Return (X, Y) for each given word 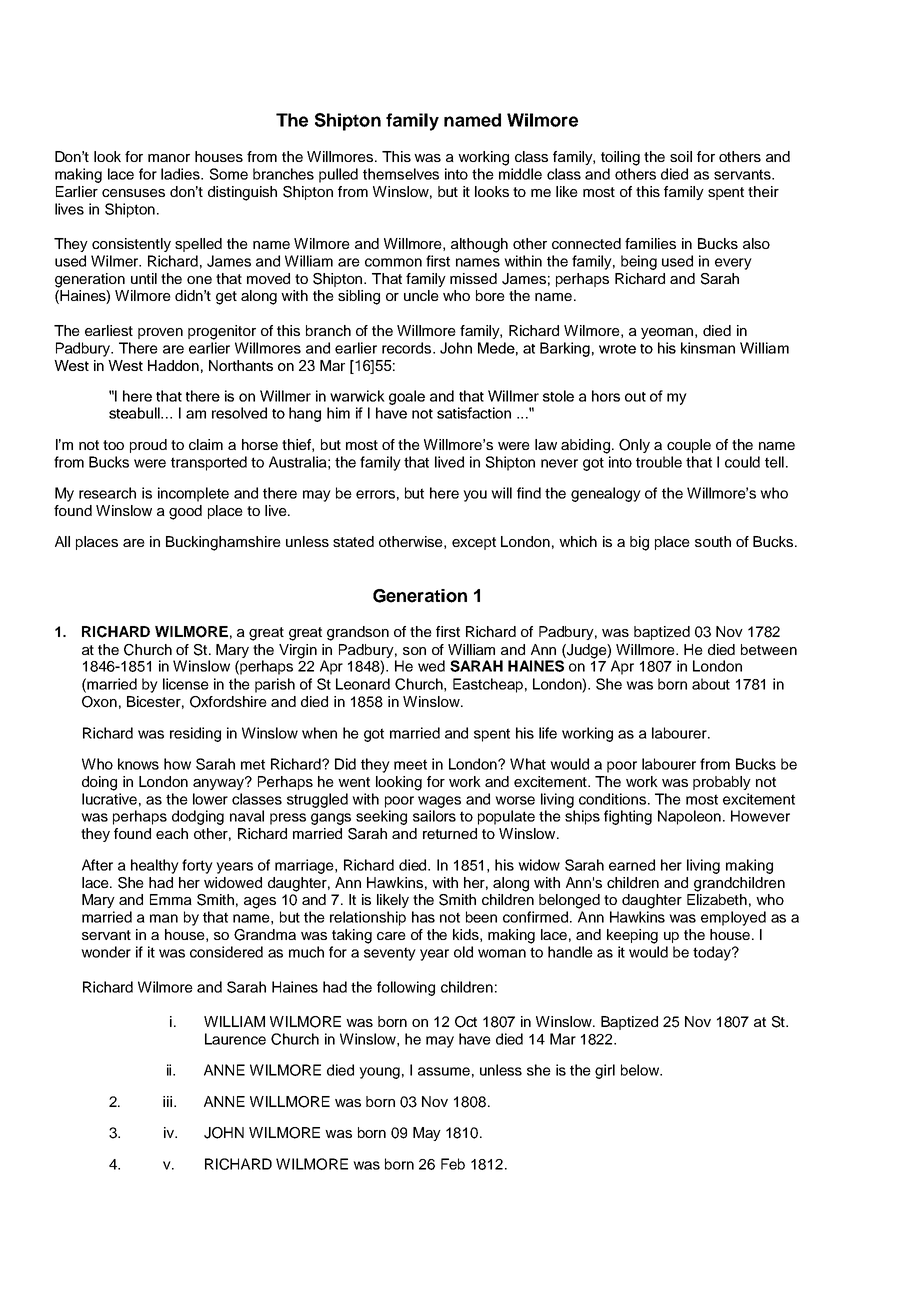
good (185, 512)
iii (169, 1101)
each (172, 833)
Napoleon (689, 817)
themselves (401, 174)
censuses (133, 193)
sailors (434, 816)
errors (375, 494)
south (713, 541)
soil (681, 156)
